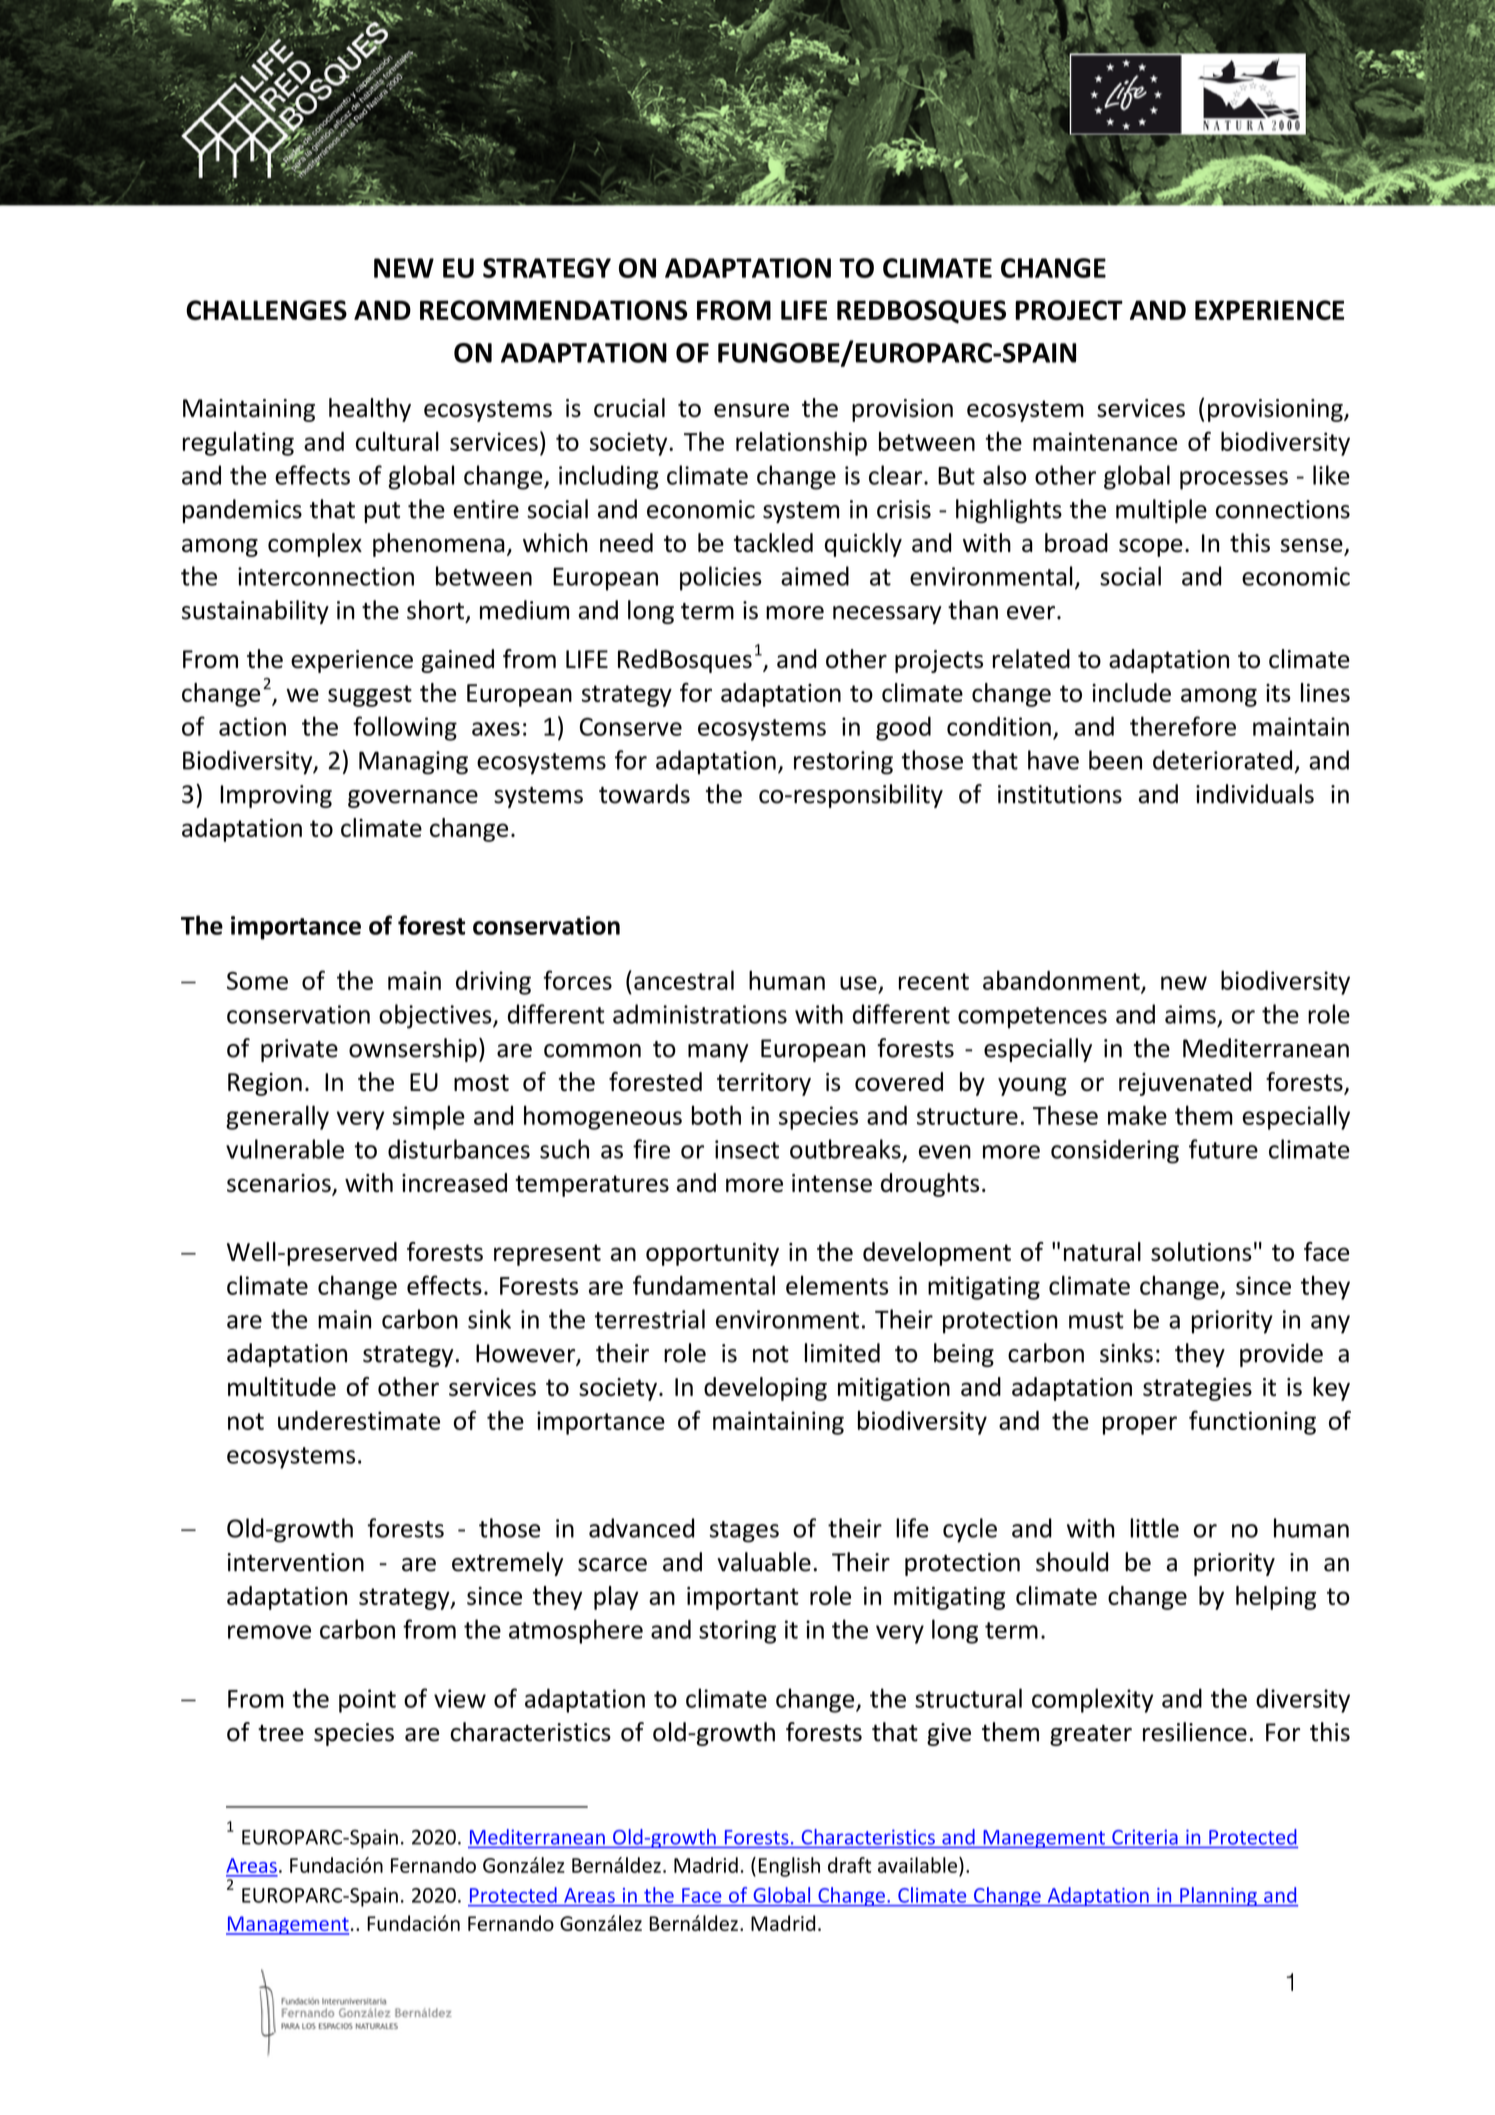 The height and width of the screenshot is (2115, 1495). Describe the element at coordinates (1234, 480) in the screenshot. I see `processes` at that location.
